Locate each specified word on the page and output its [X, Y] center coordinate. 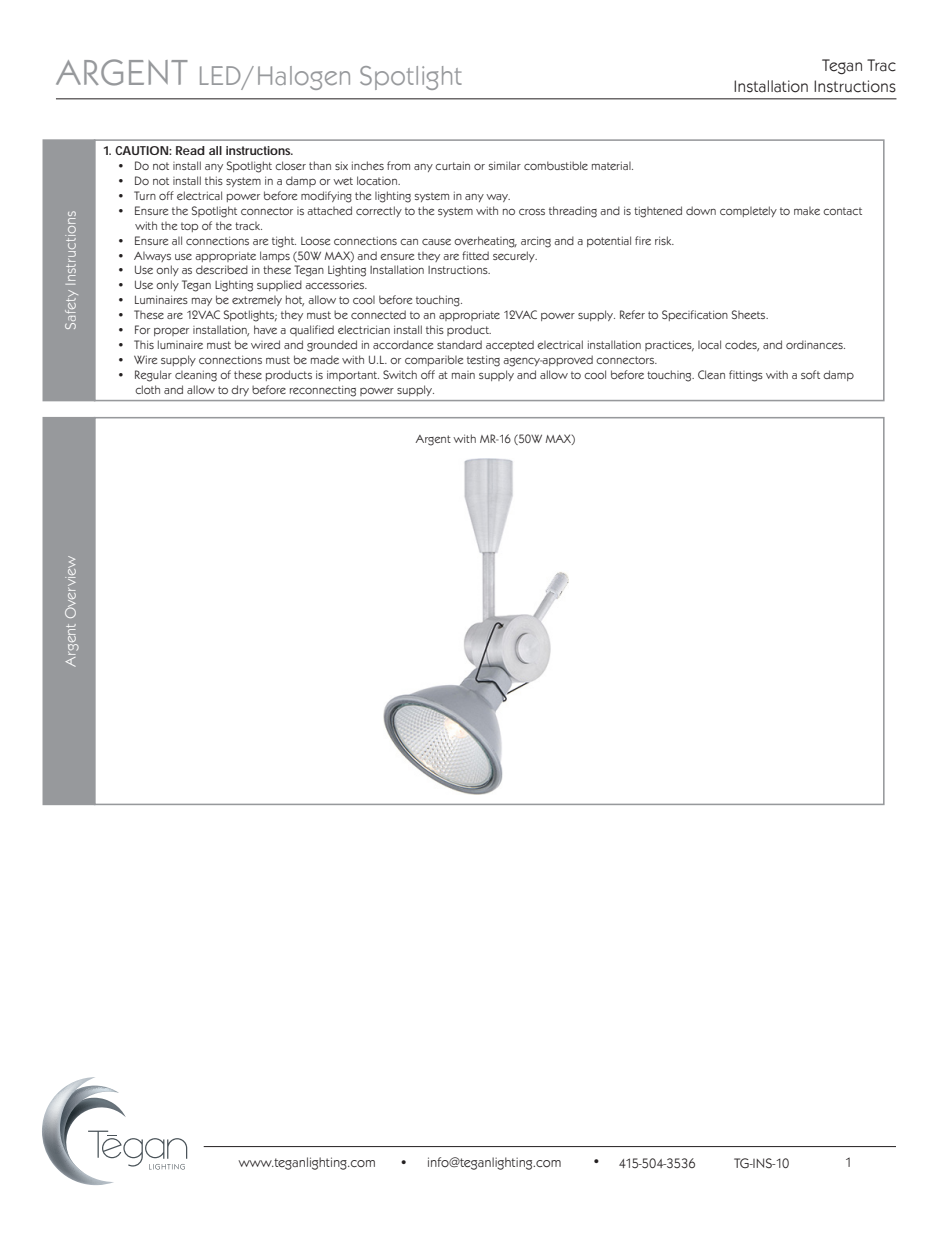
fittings [746, 376]
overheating [485, 242]
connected [378, 314]
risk [664, 240]
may [202, 302]
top [189, 227]
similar [505, 165]
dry [240, 390]
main [463, 375]
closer [290, 165]
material [612, 165]
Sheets [750, 314]
